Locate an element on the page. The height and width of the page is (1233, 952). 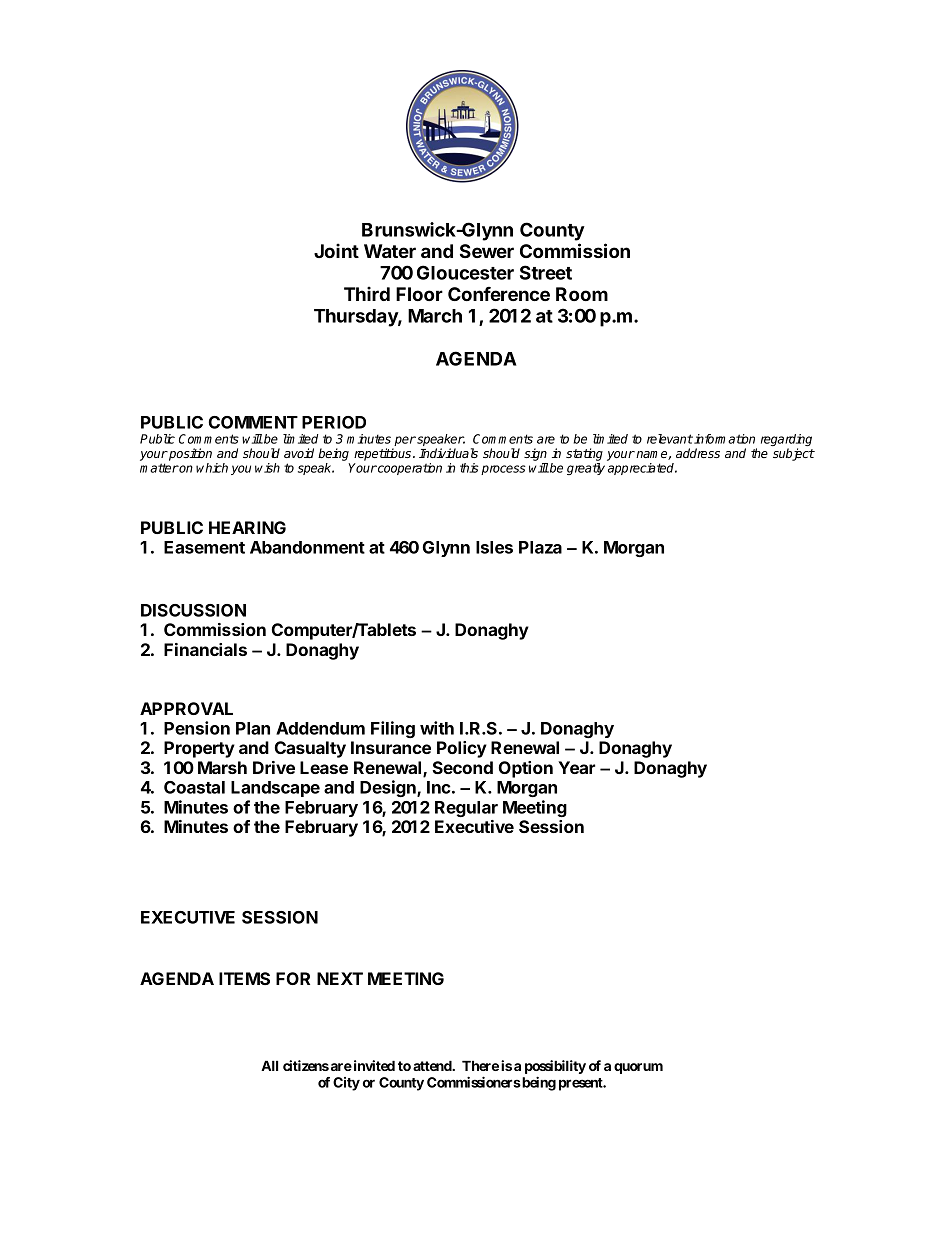
Room is located at coordinates (582, 294).
